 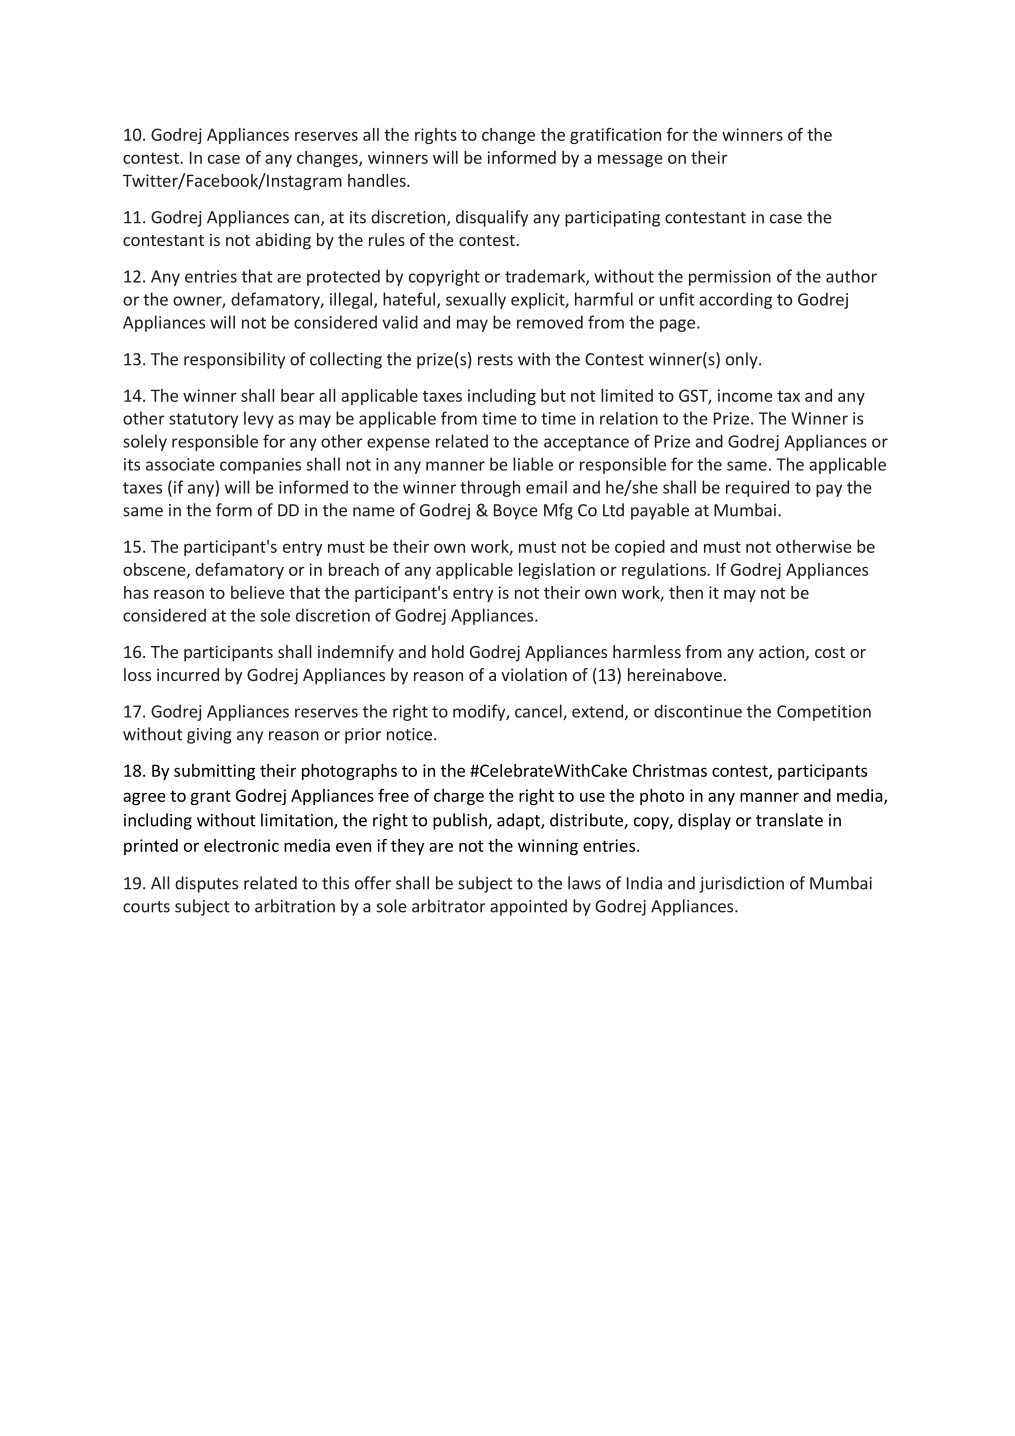 I want to click on disqualify, so click(x=492, y=218).
